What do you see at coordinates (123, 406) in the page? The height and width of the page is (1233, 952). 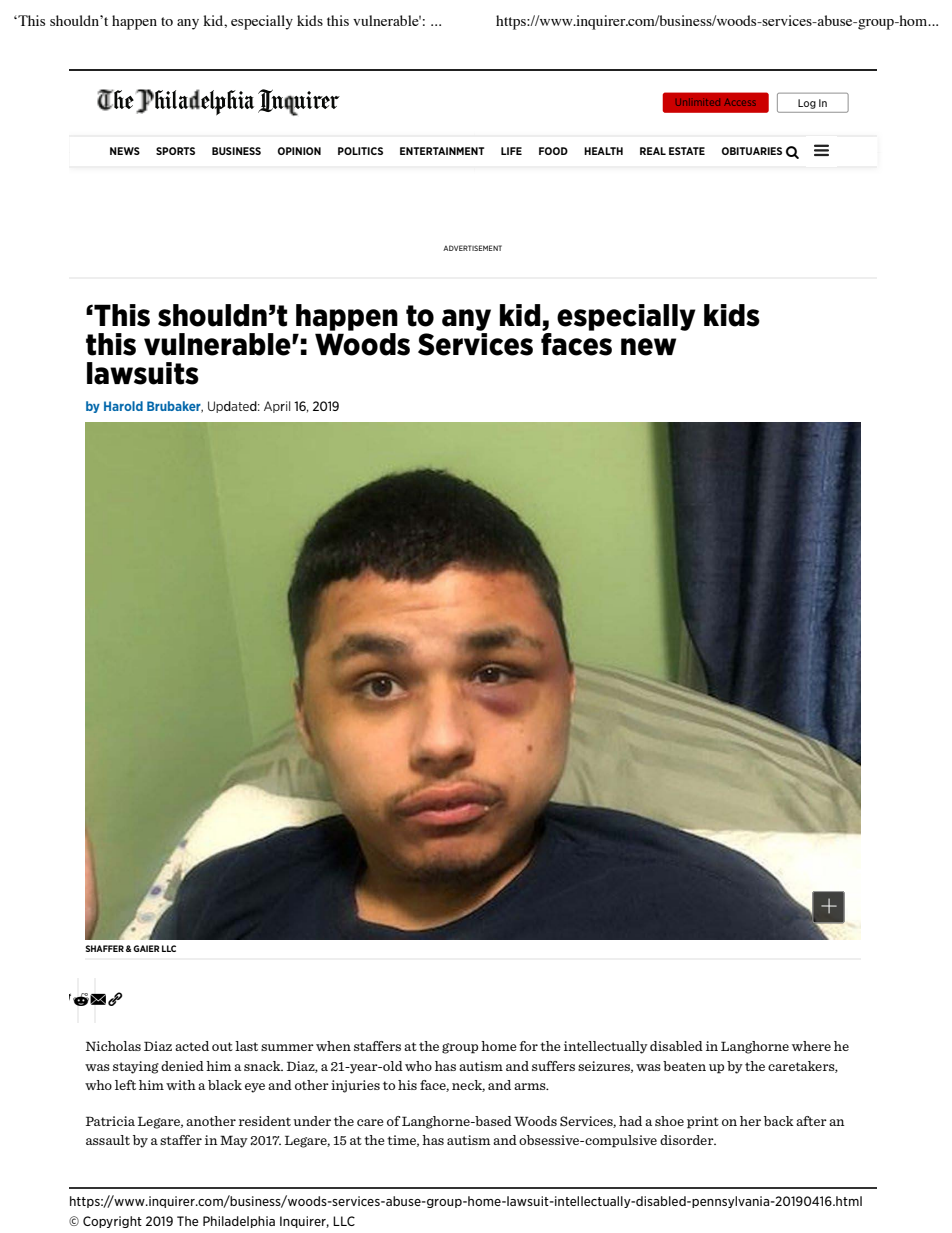 I see `Harold` at bounding box center [123, 406].
